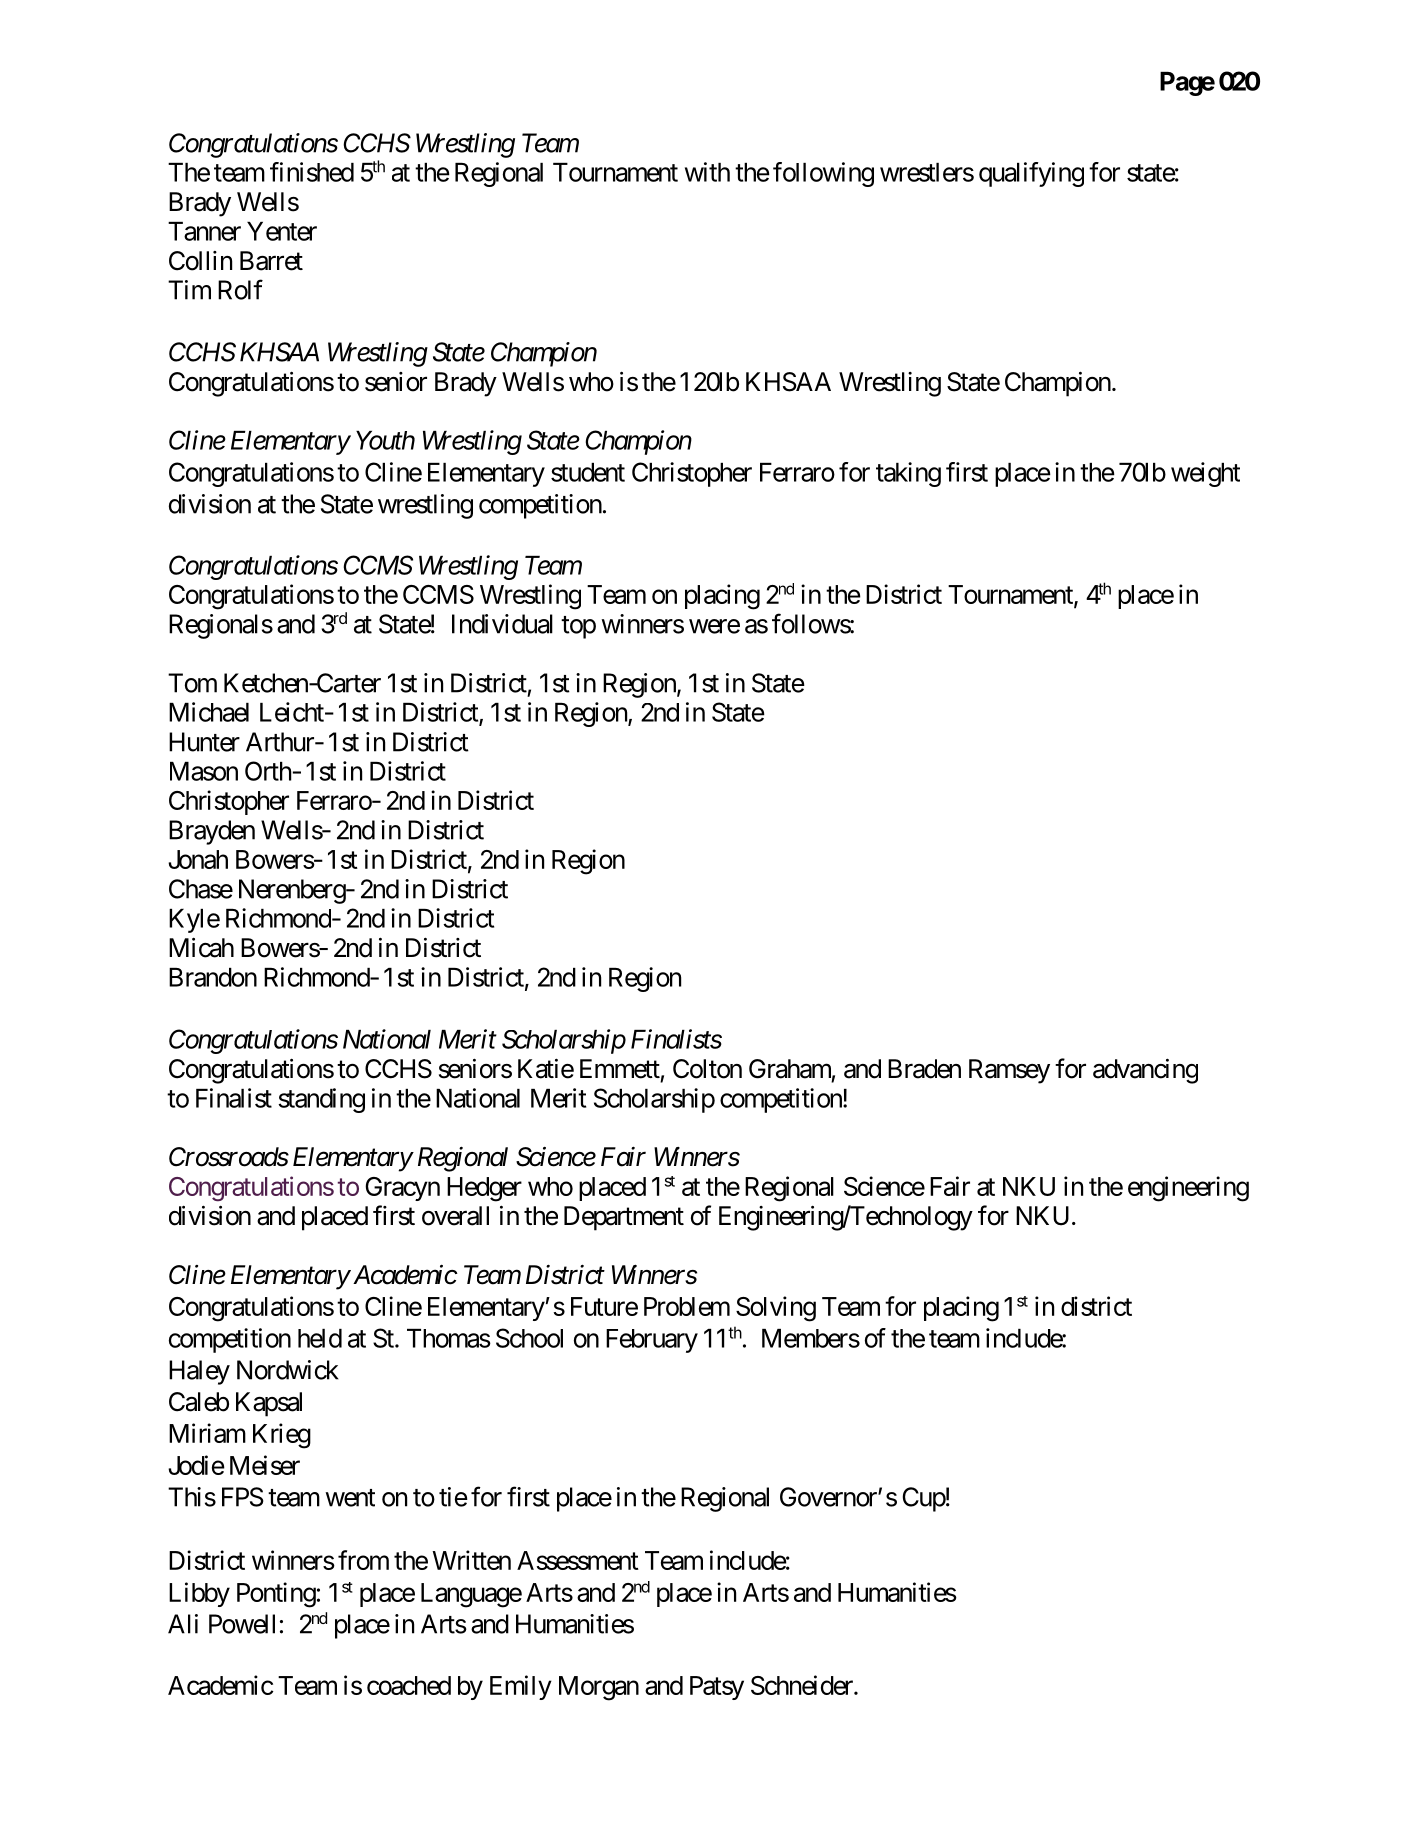 The height and width of the screenshot is (1843, 1424). What do you see at coordinates (242, 1624) in the screenshot?
I see `Powell` at bounding box center [242, 1624].
